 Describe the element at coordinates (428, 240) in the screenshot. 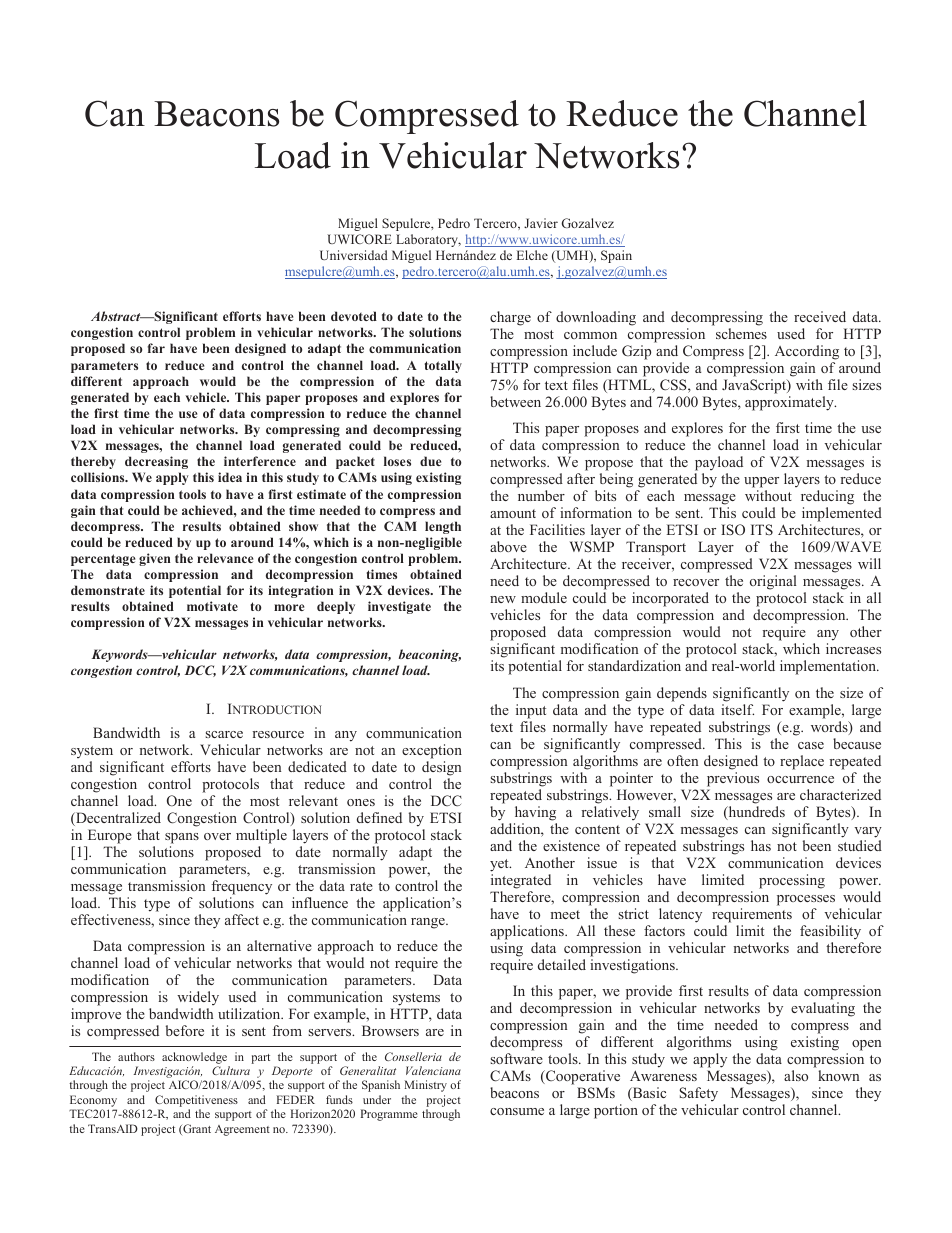

I see `Laboratory` at that location.
